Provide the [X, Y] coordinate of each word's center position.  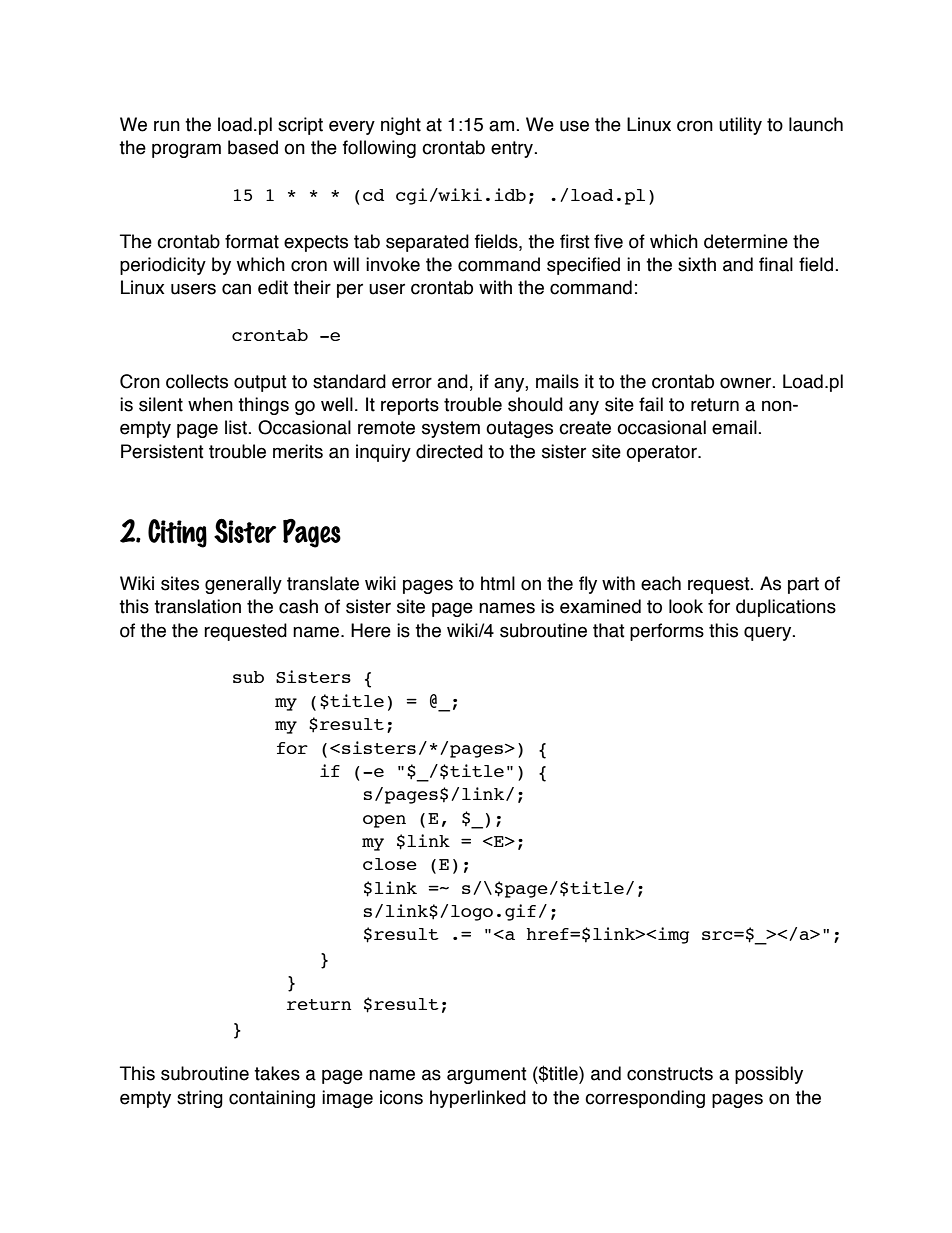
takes [277, 1073]
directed [449, 451]
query [769, 633]
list [237, 427]
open [384, 821]
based [253, 147]
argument [487, 1075]
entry [513, 149]
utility [740, 126]
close [390, 864]
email [735, 427]
